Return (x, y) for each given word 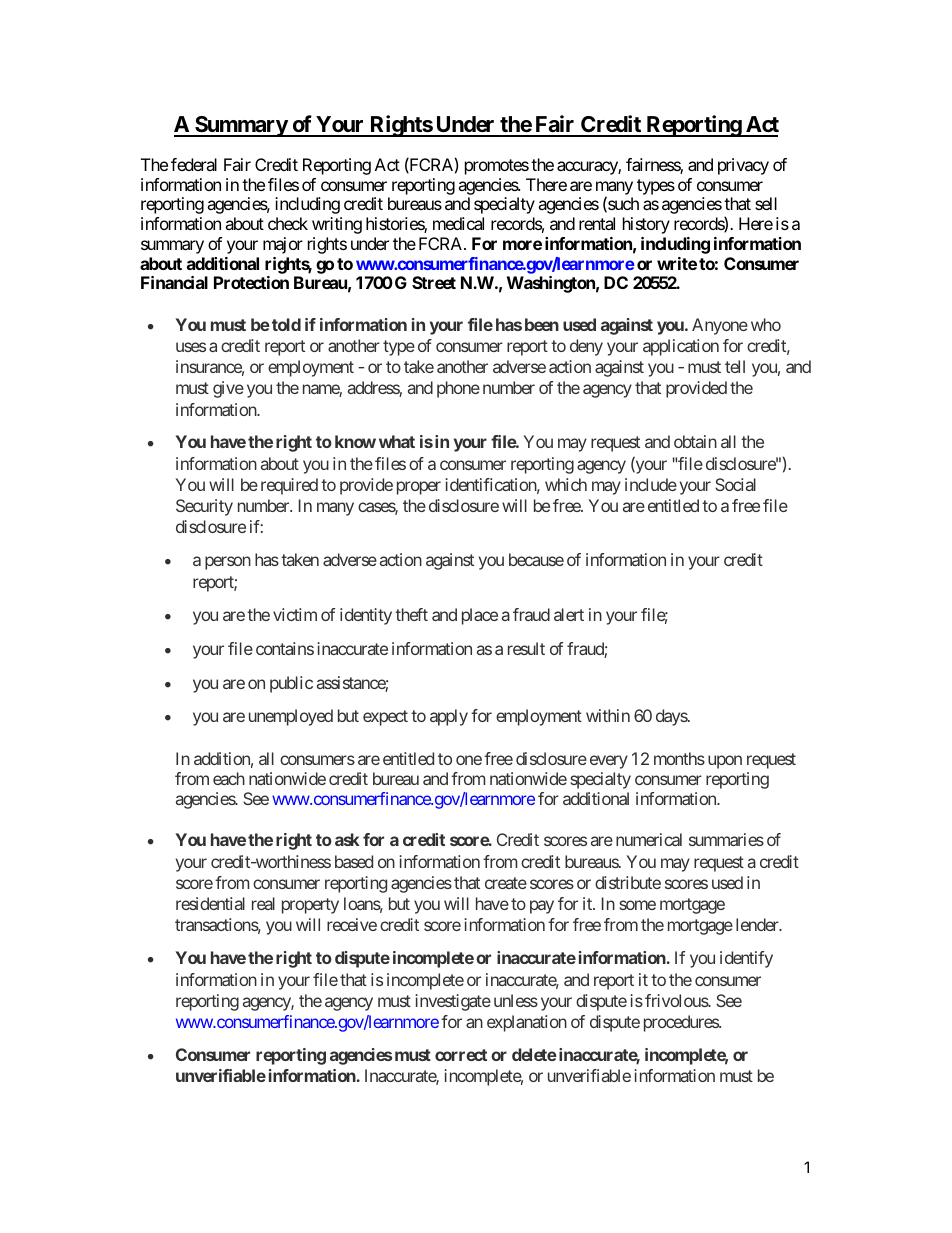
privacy (743, 166)
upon (725, 762)
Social (735, 484)
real (263, 903)
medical (458, 223)
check (288, 223)
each (229, 778)
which (566, 484)
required (289, 486)
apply (449, 717)
